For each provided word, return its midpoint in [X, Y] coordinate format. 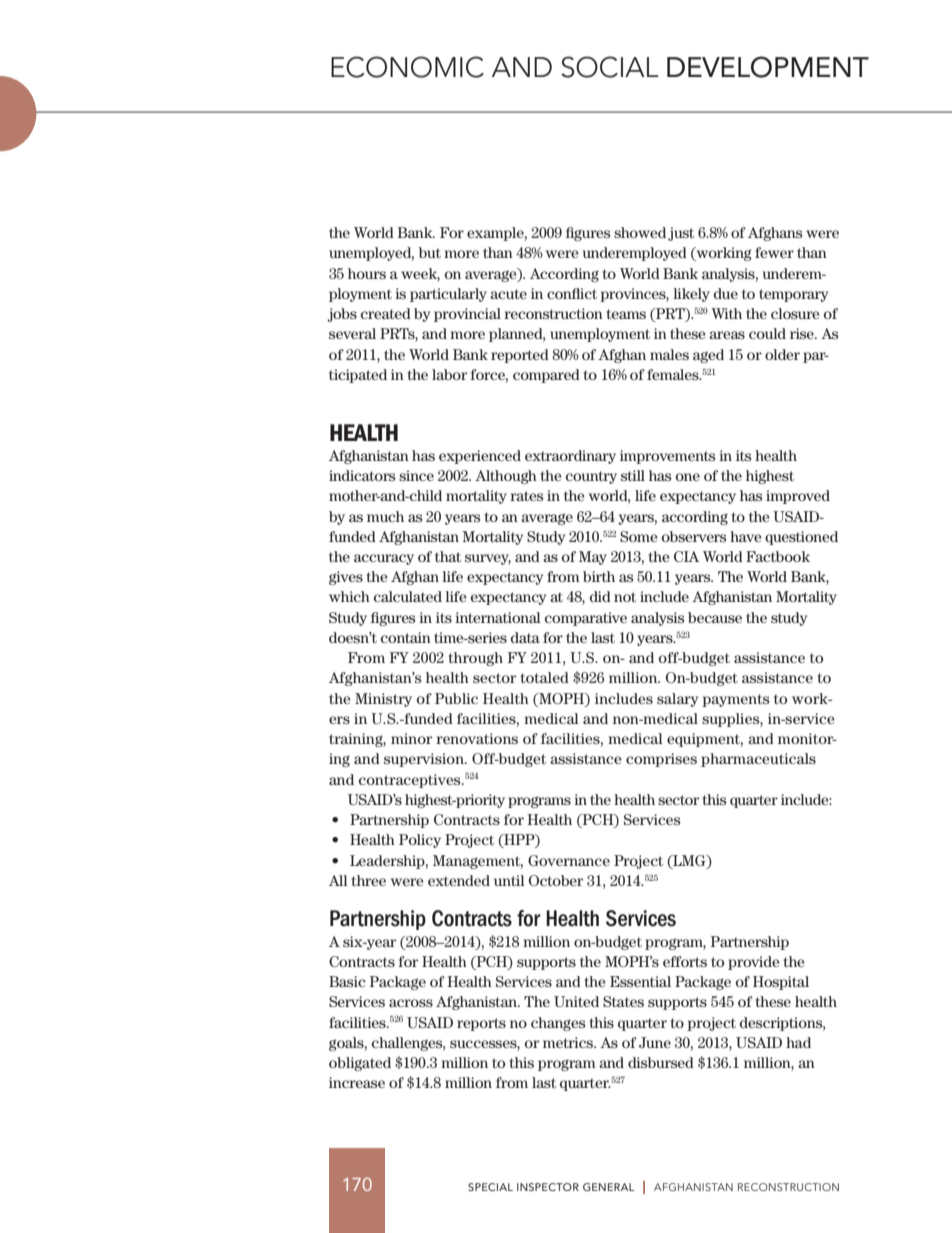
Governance [569, 860]
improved [798, 497]
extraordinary [570, 457]
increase [357, 1082]
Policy [420, 841]
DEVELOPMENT [768, 67]
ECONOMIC [407, 67]
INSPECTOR [548, 1187]
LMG [689, 860]
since [416, 475]
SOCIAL [610, 67]
